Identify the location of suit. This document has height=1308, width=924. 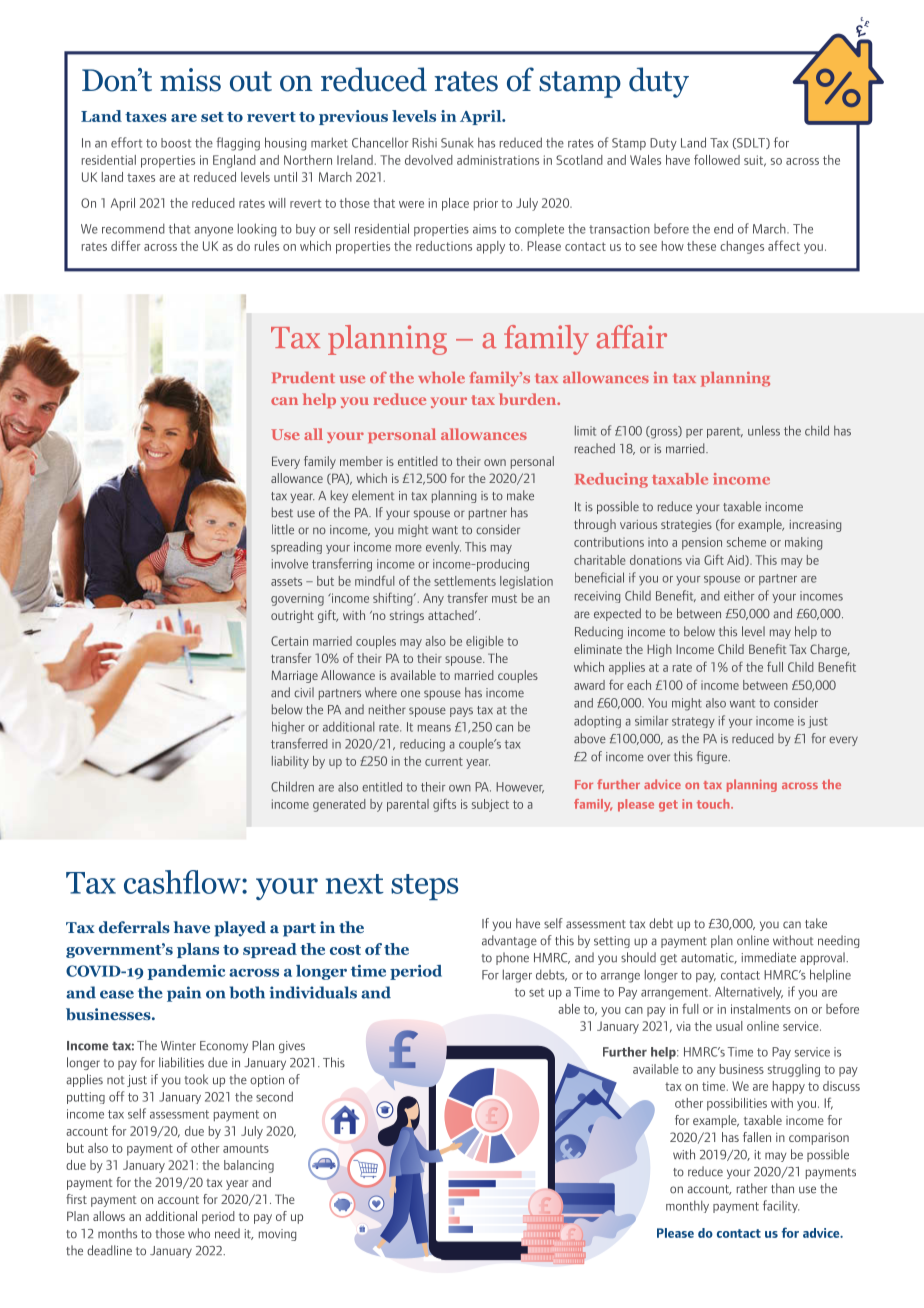
(755, 161).
